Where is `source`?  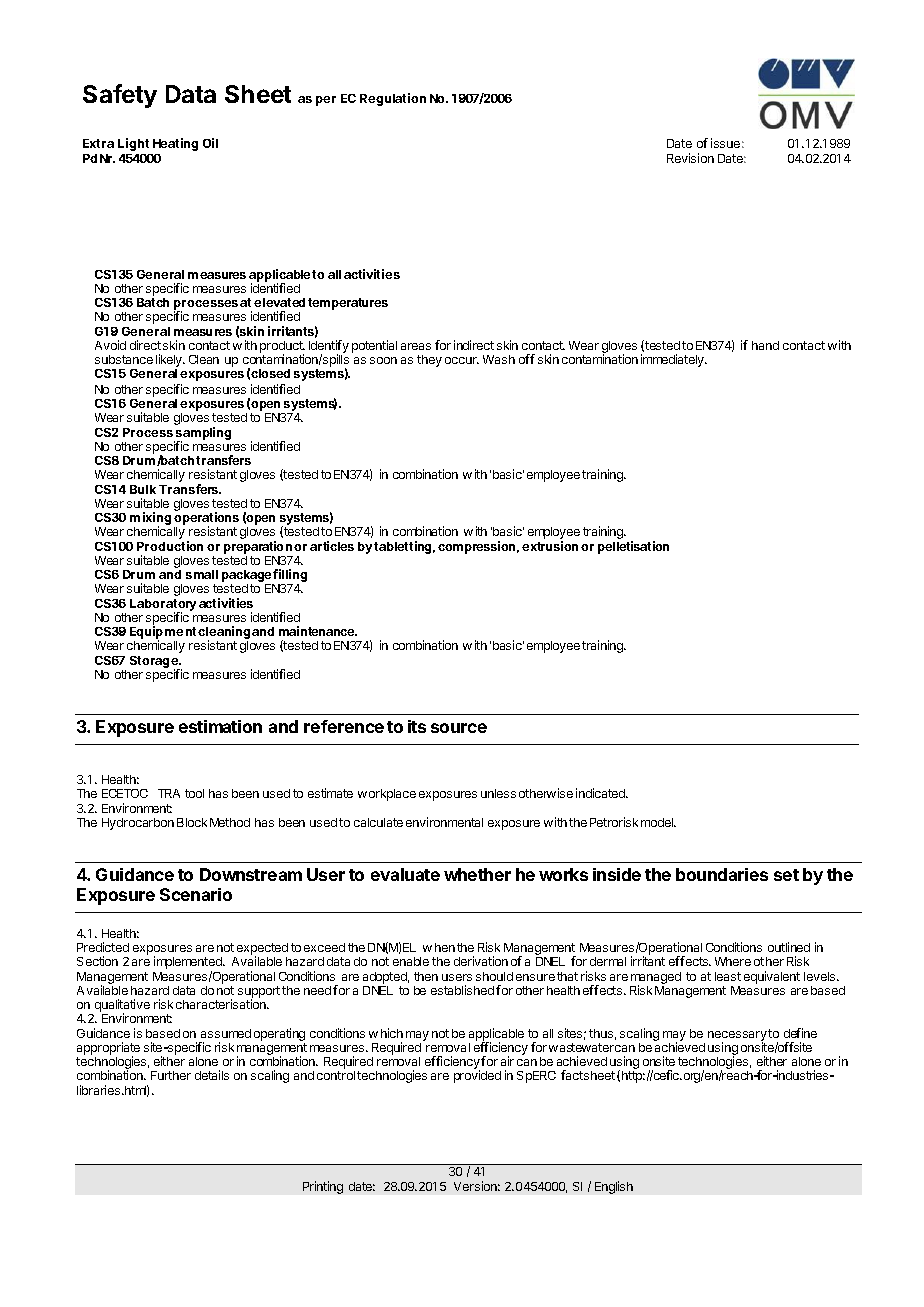 source is located at coordinates (459, 728).
